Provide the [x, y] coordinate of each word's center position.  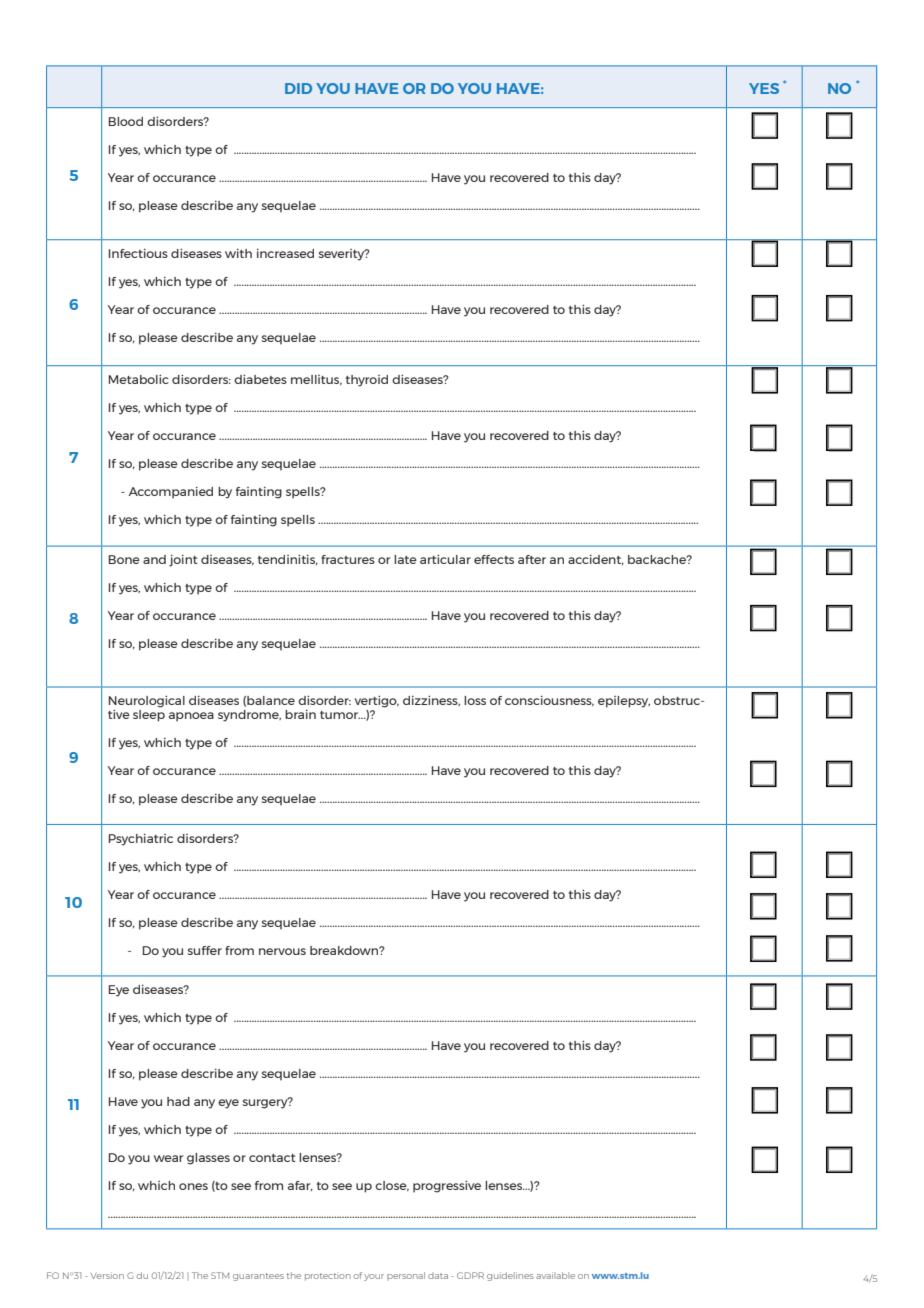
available [555, 1275]
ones [193, 1186]
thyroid [367, 381]
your [374, 1277]
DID [298, 88]
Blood [126, 121]
